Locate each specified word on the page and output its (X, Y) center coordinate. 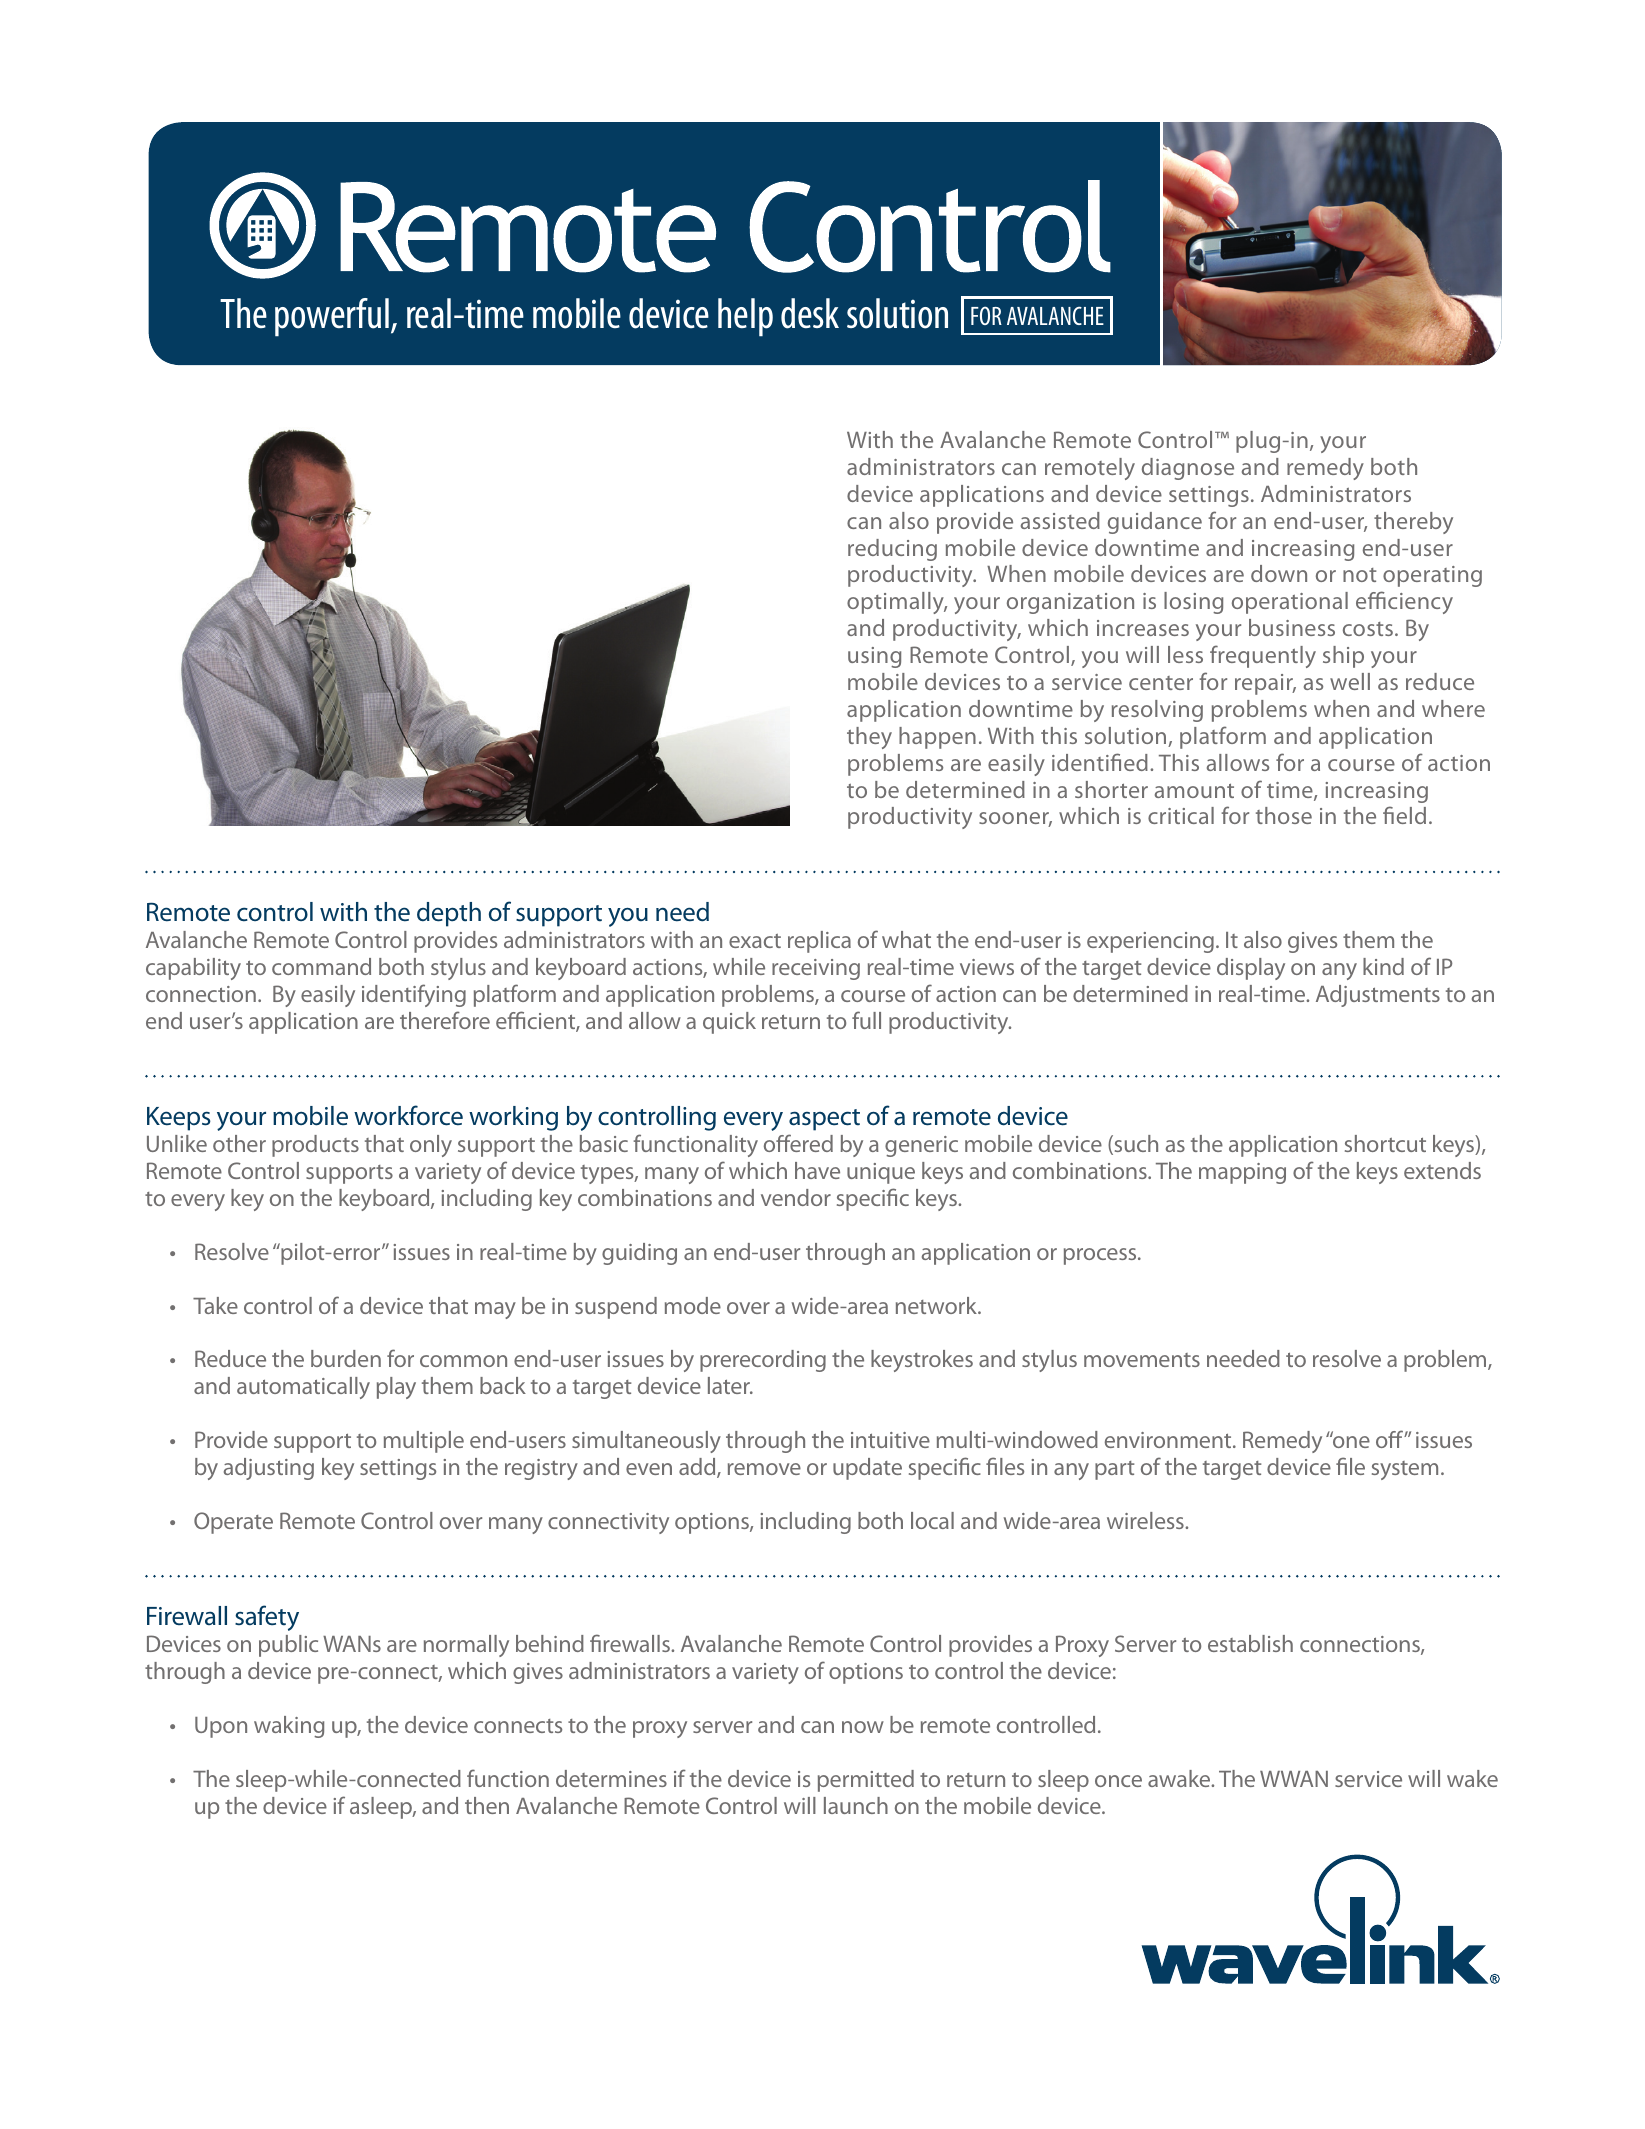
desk (810, 313)
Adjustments (1378, 996)
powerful (332, 317)
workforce (408, 1115)
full (866, 1020)
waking (289, 1727)
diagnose (1188, 469)
